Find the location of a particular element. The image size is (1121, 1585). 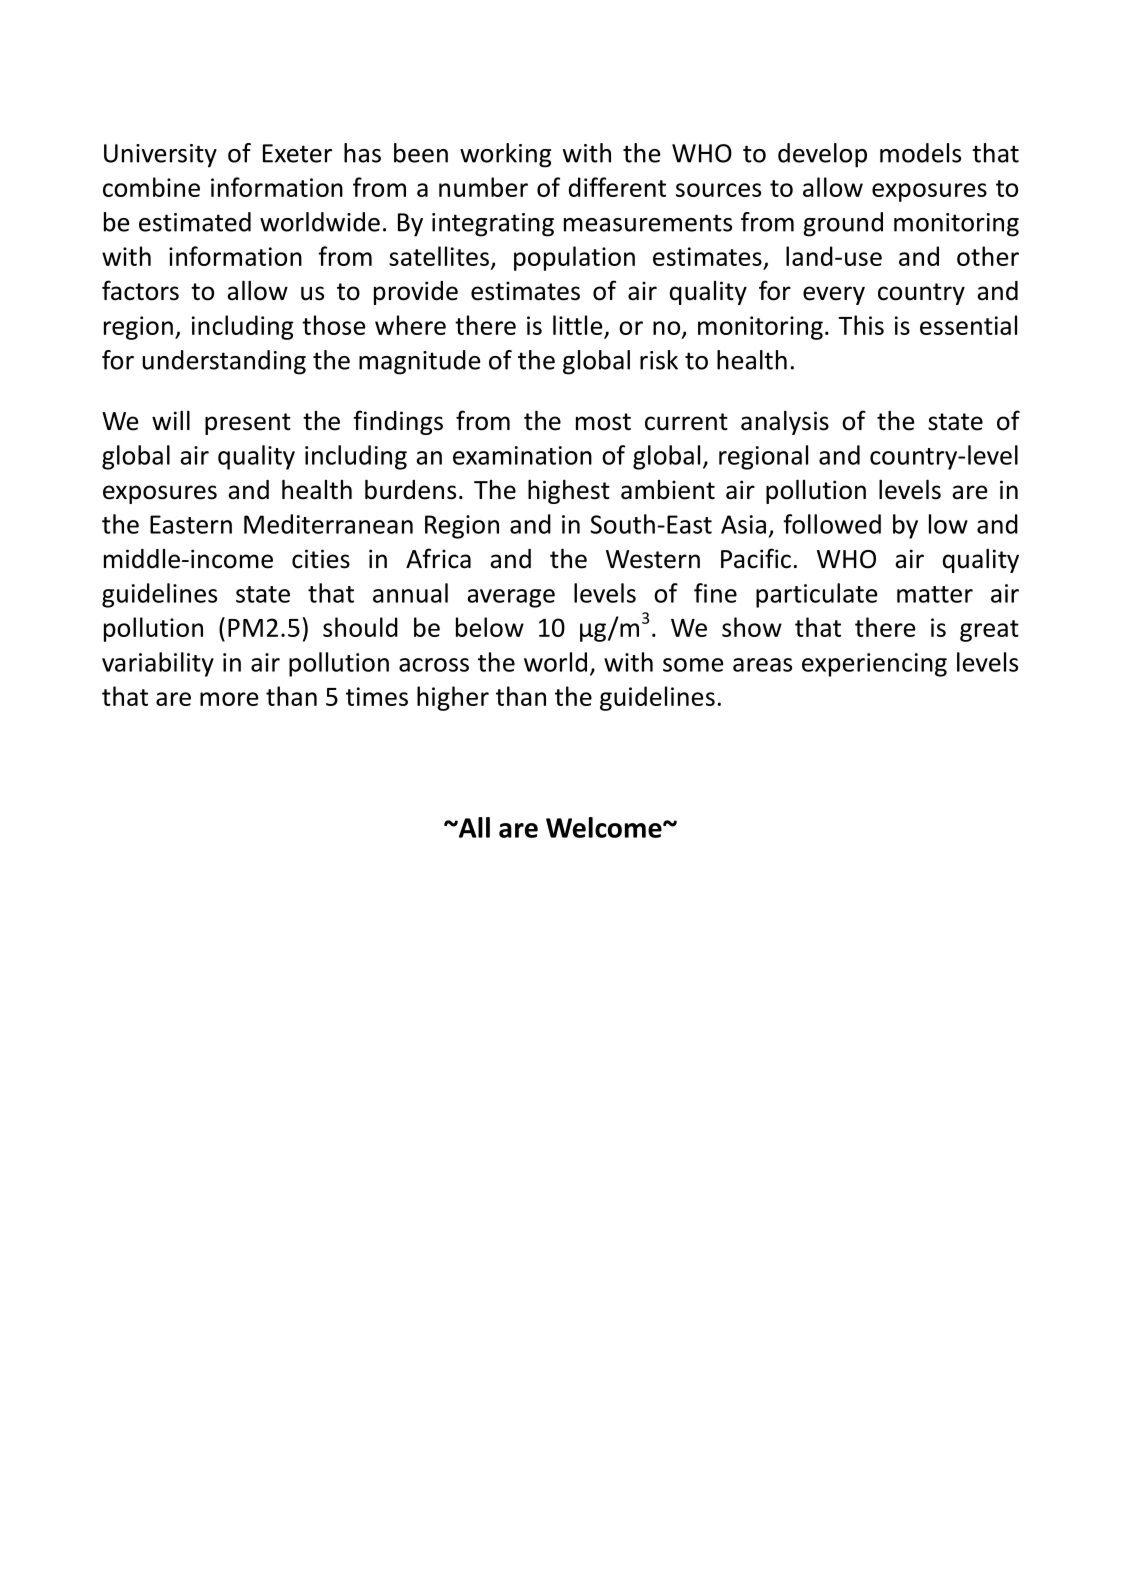

analysis is located at coordinates (785, 422).
